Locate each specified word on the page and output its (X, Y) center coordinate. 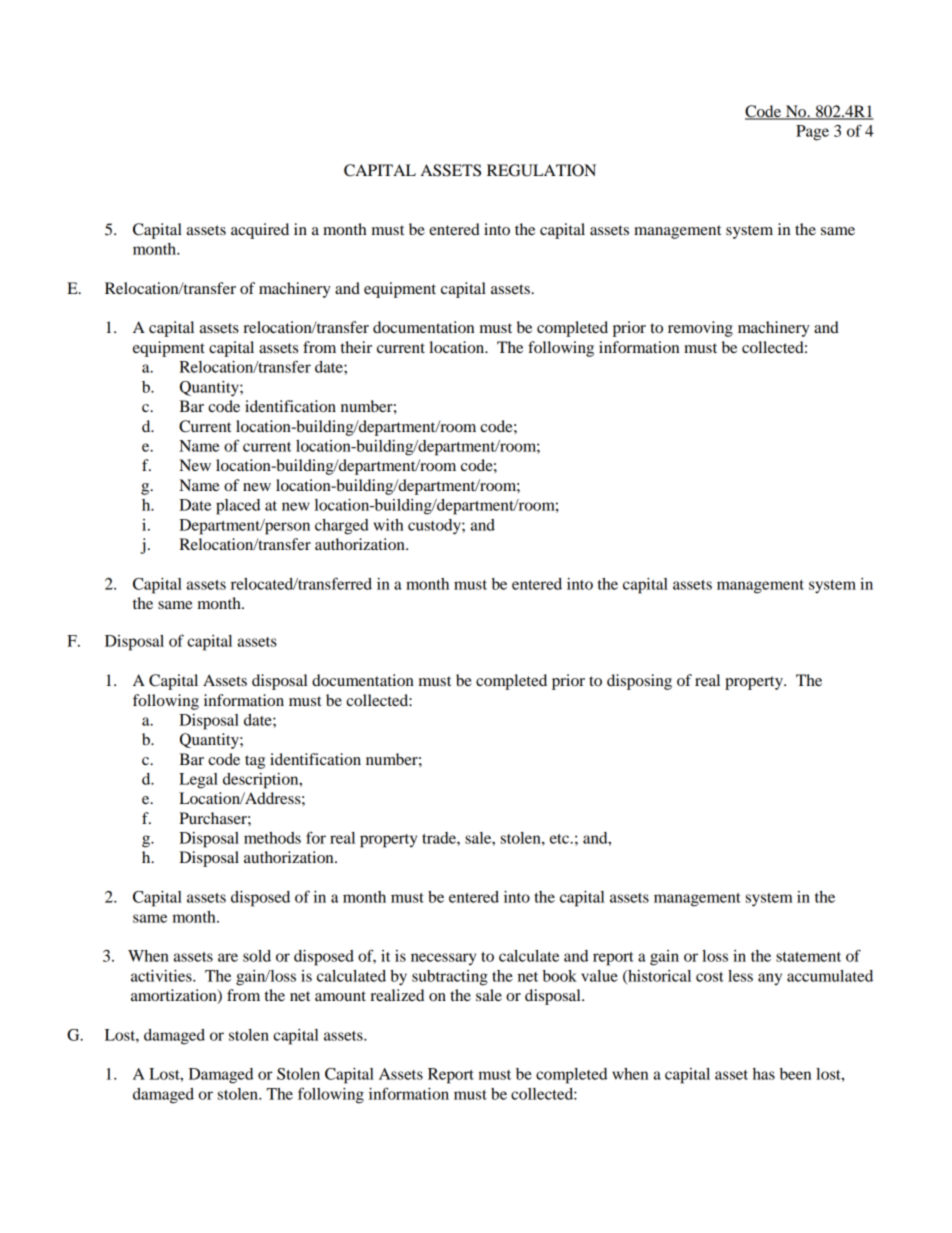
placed (238, 507)
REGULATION (541, 170)
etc (560, 839)
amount (340, 996)
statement (808, 957)
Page (812, 133)
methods (272, 838)
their (356, 347)
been (795, 1074)
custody (435, 527)
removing (700, 329)
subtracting (450, 978)
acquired (260, 231)
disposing (639, 682)
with (388, 525)
